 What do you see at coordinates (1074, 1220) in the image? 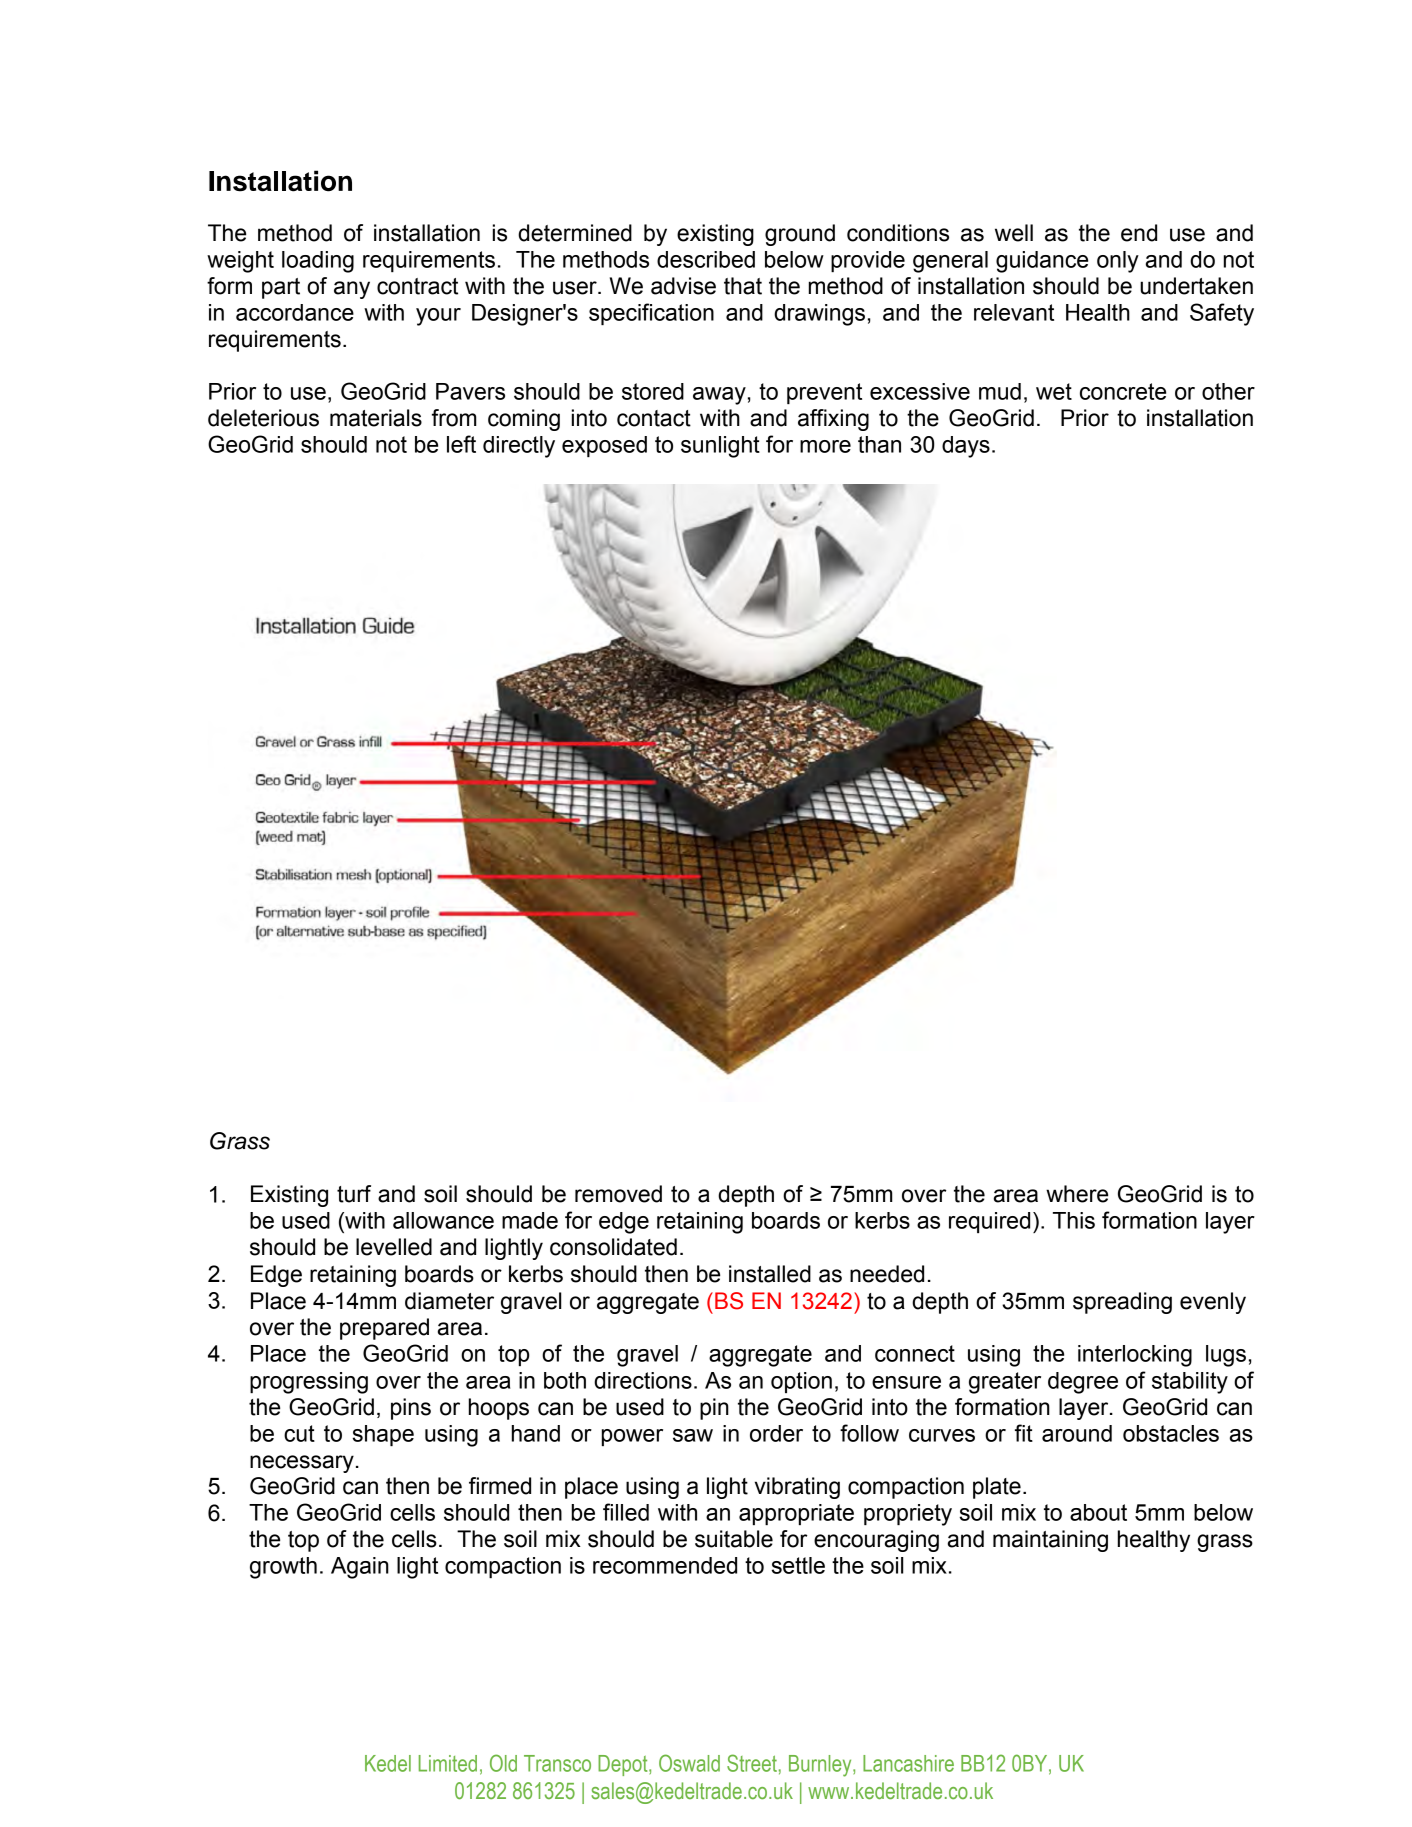
I see `This` at bounding box center [1074, 1220].
